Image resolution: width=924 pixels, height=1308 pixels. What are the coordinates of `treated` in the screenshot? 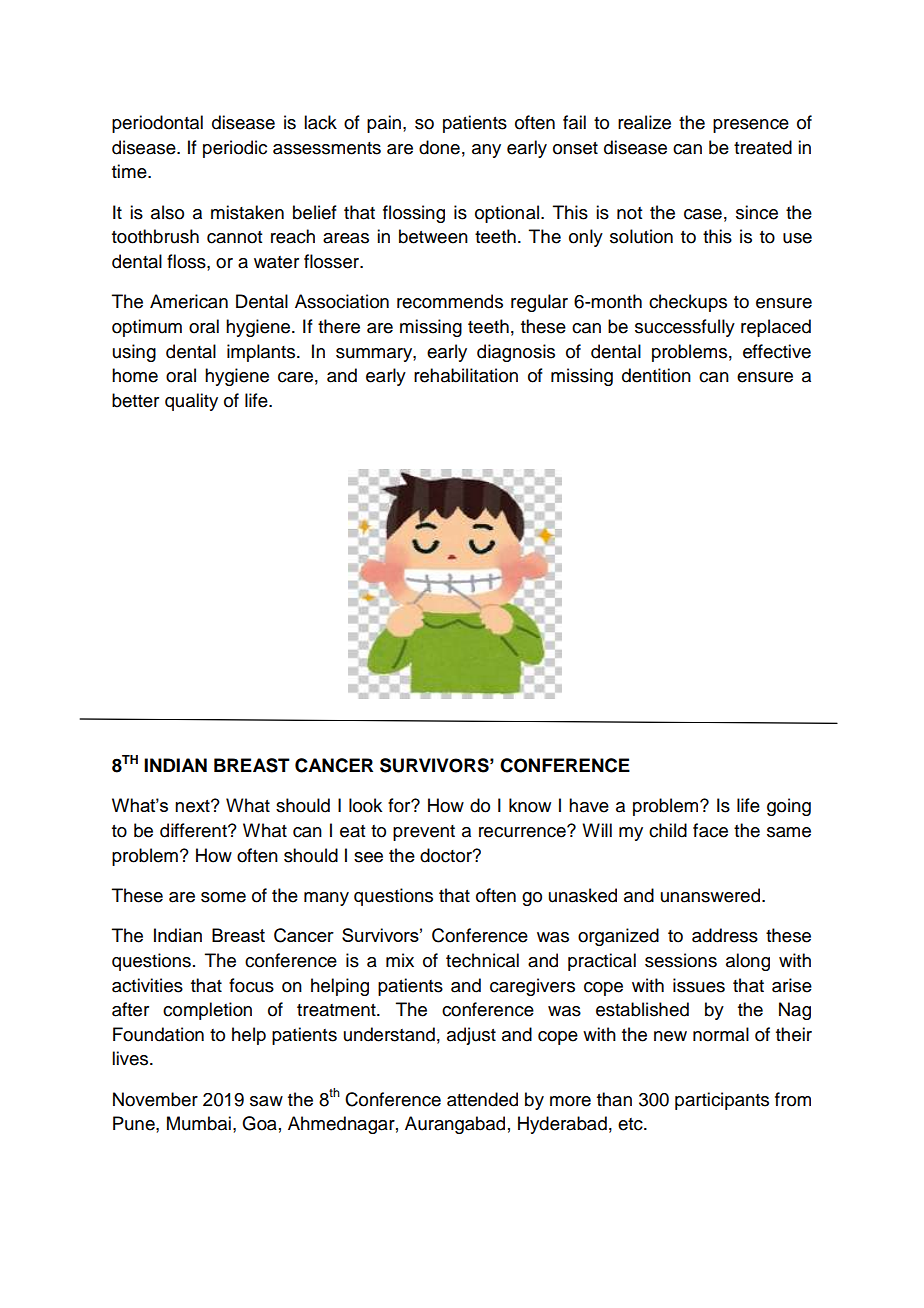 It's located at (763, 147).
